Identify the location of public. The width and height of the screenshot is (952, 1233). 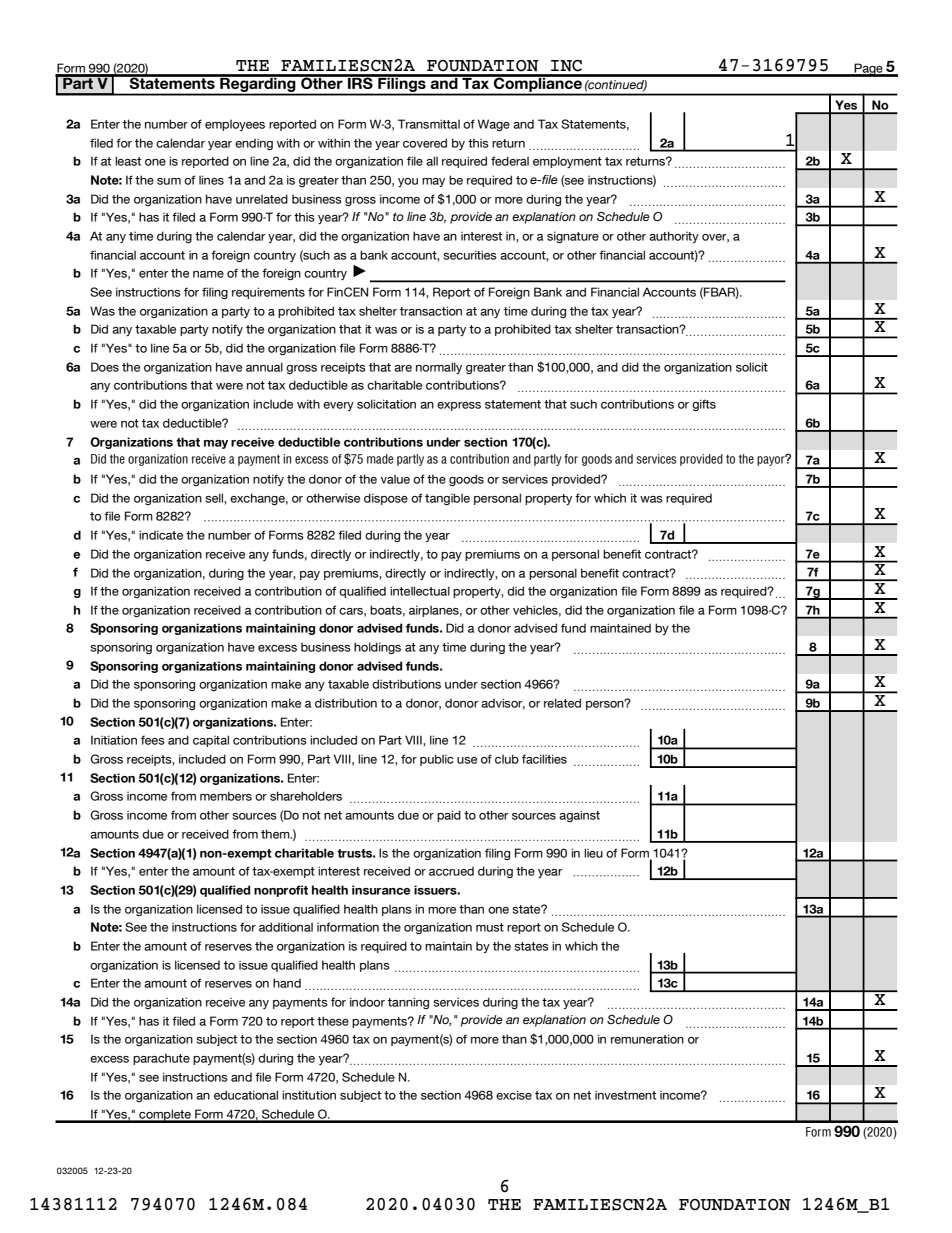
(437, 760).
